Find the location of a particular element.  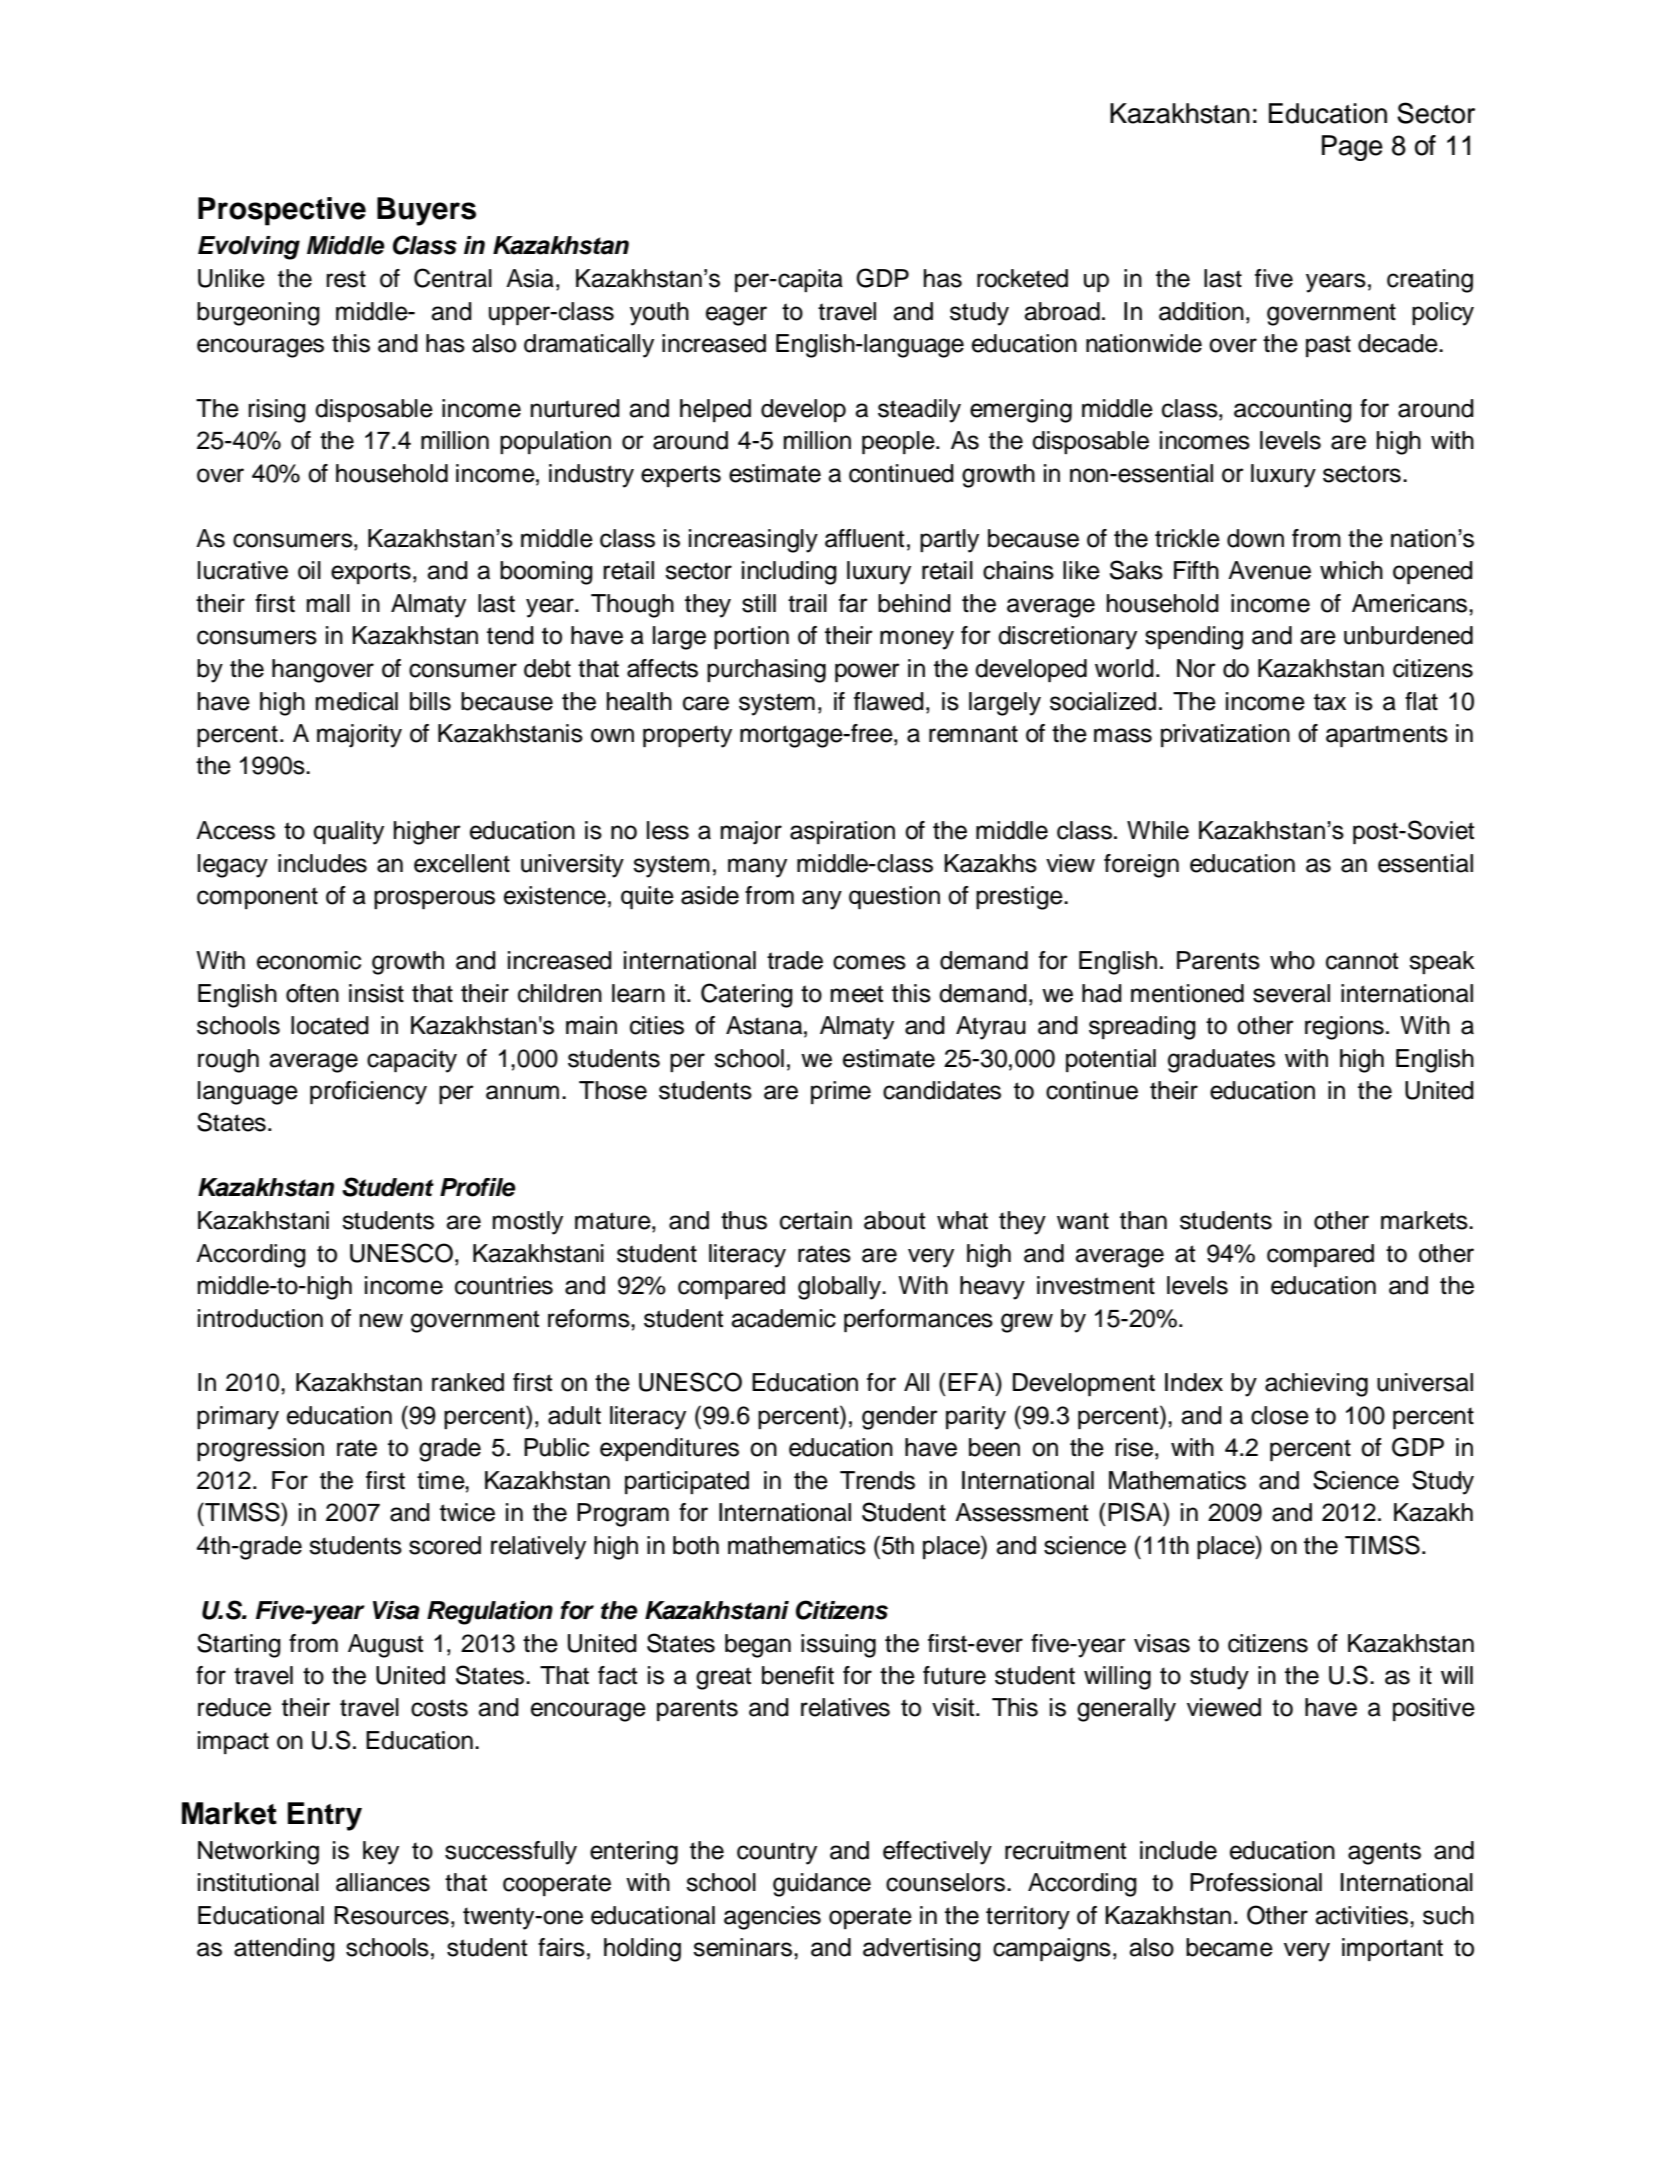

academic is located at coordinates (783, 1318).
